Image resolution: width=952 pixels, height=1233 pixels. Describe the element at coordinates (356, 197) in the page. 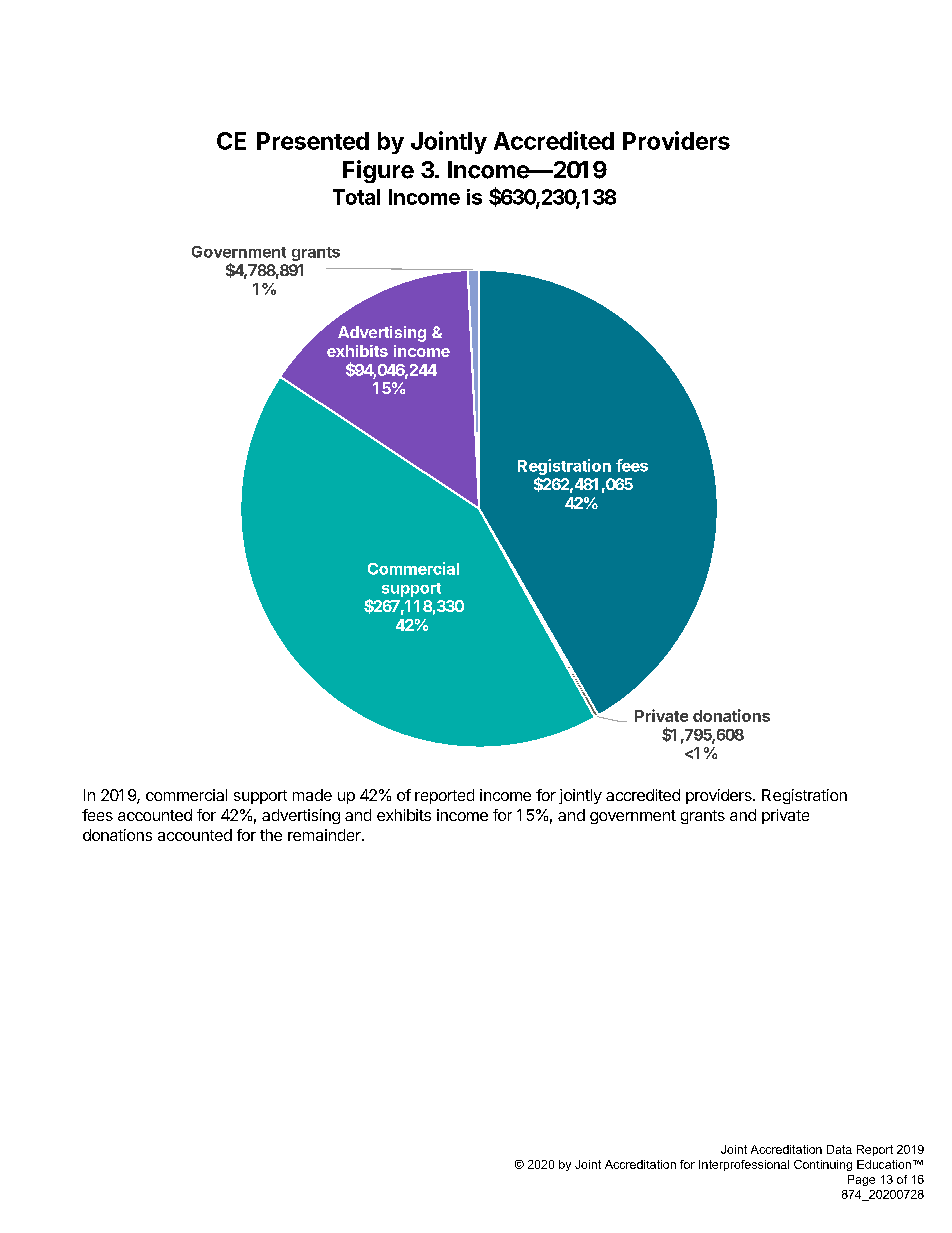

I see `Total` at that location.
